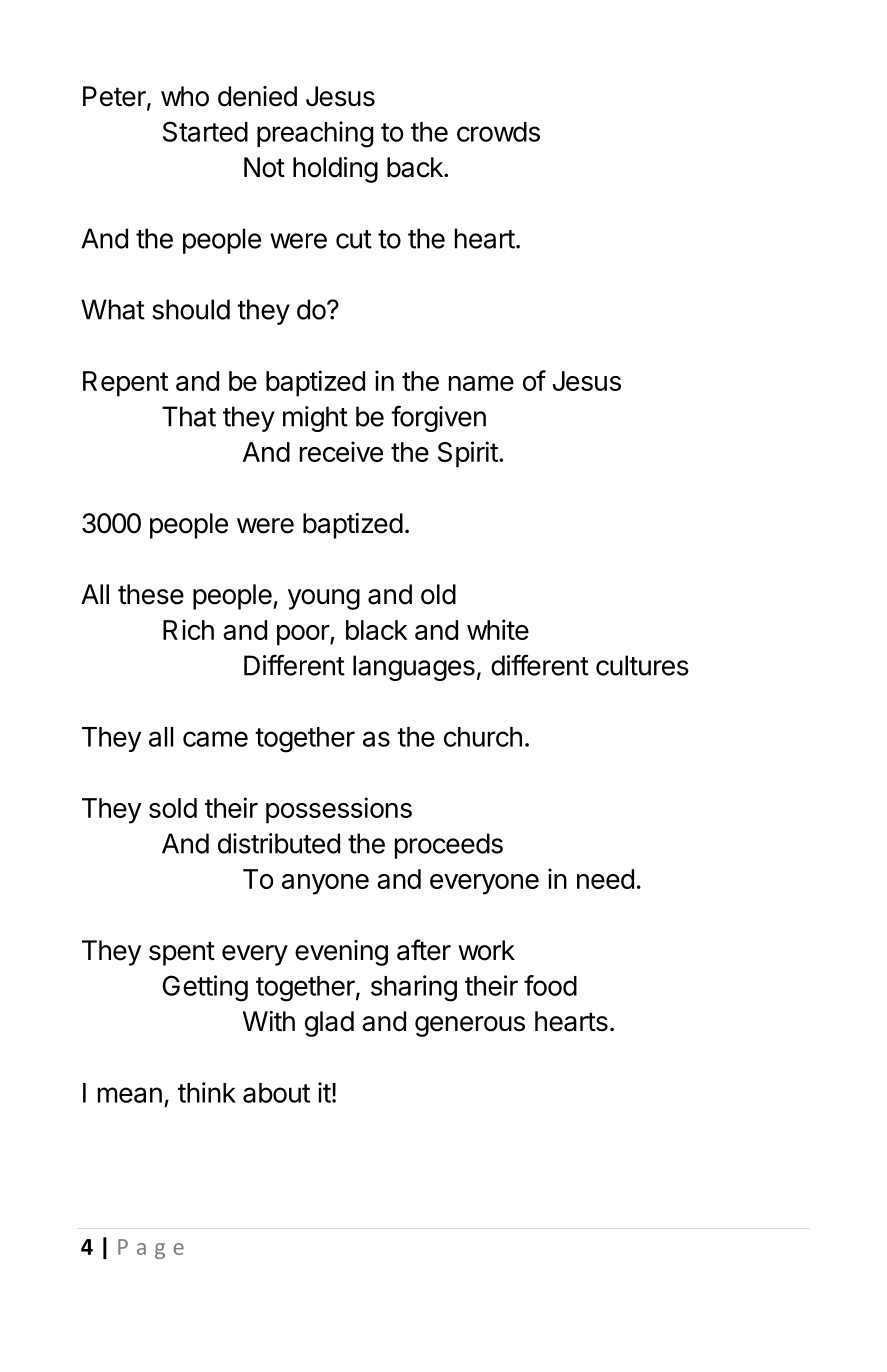 Image resolution: width=887 pixels, height=1372 pixels. What do you see at coordinates (339, 810) in the page?
I see `possessions` at bounding box center [339, 810].
